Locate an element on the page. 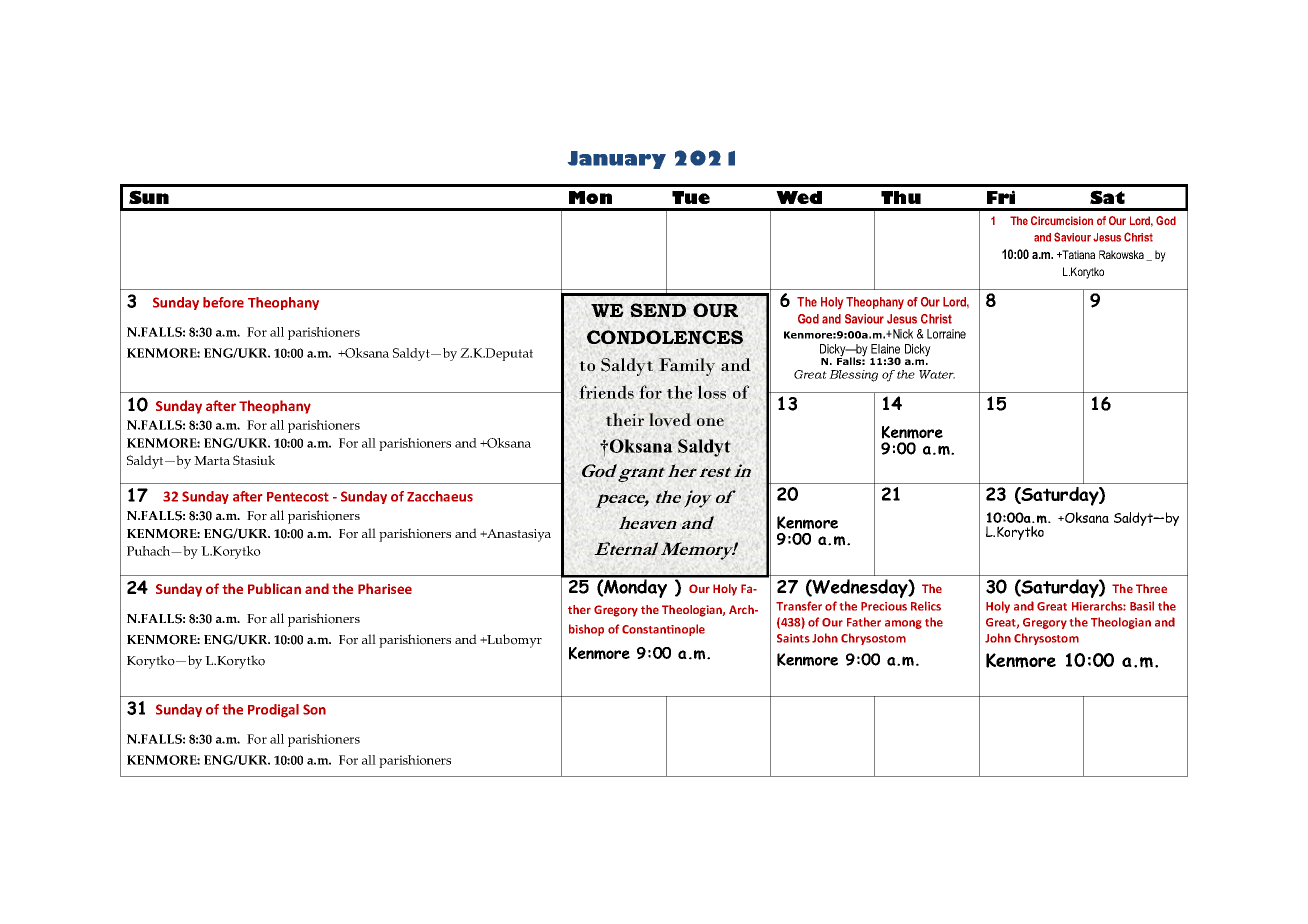 This page has width=1308, height=924. Son is located at coordinates (314, 709).
